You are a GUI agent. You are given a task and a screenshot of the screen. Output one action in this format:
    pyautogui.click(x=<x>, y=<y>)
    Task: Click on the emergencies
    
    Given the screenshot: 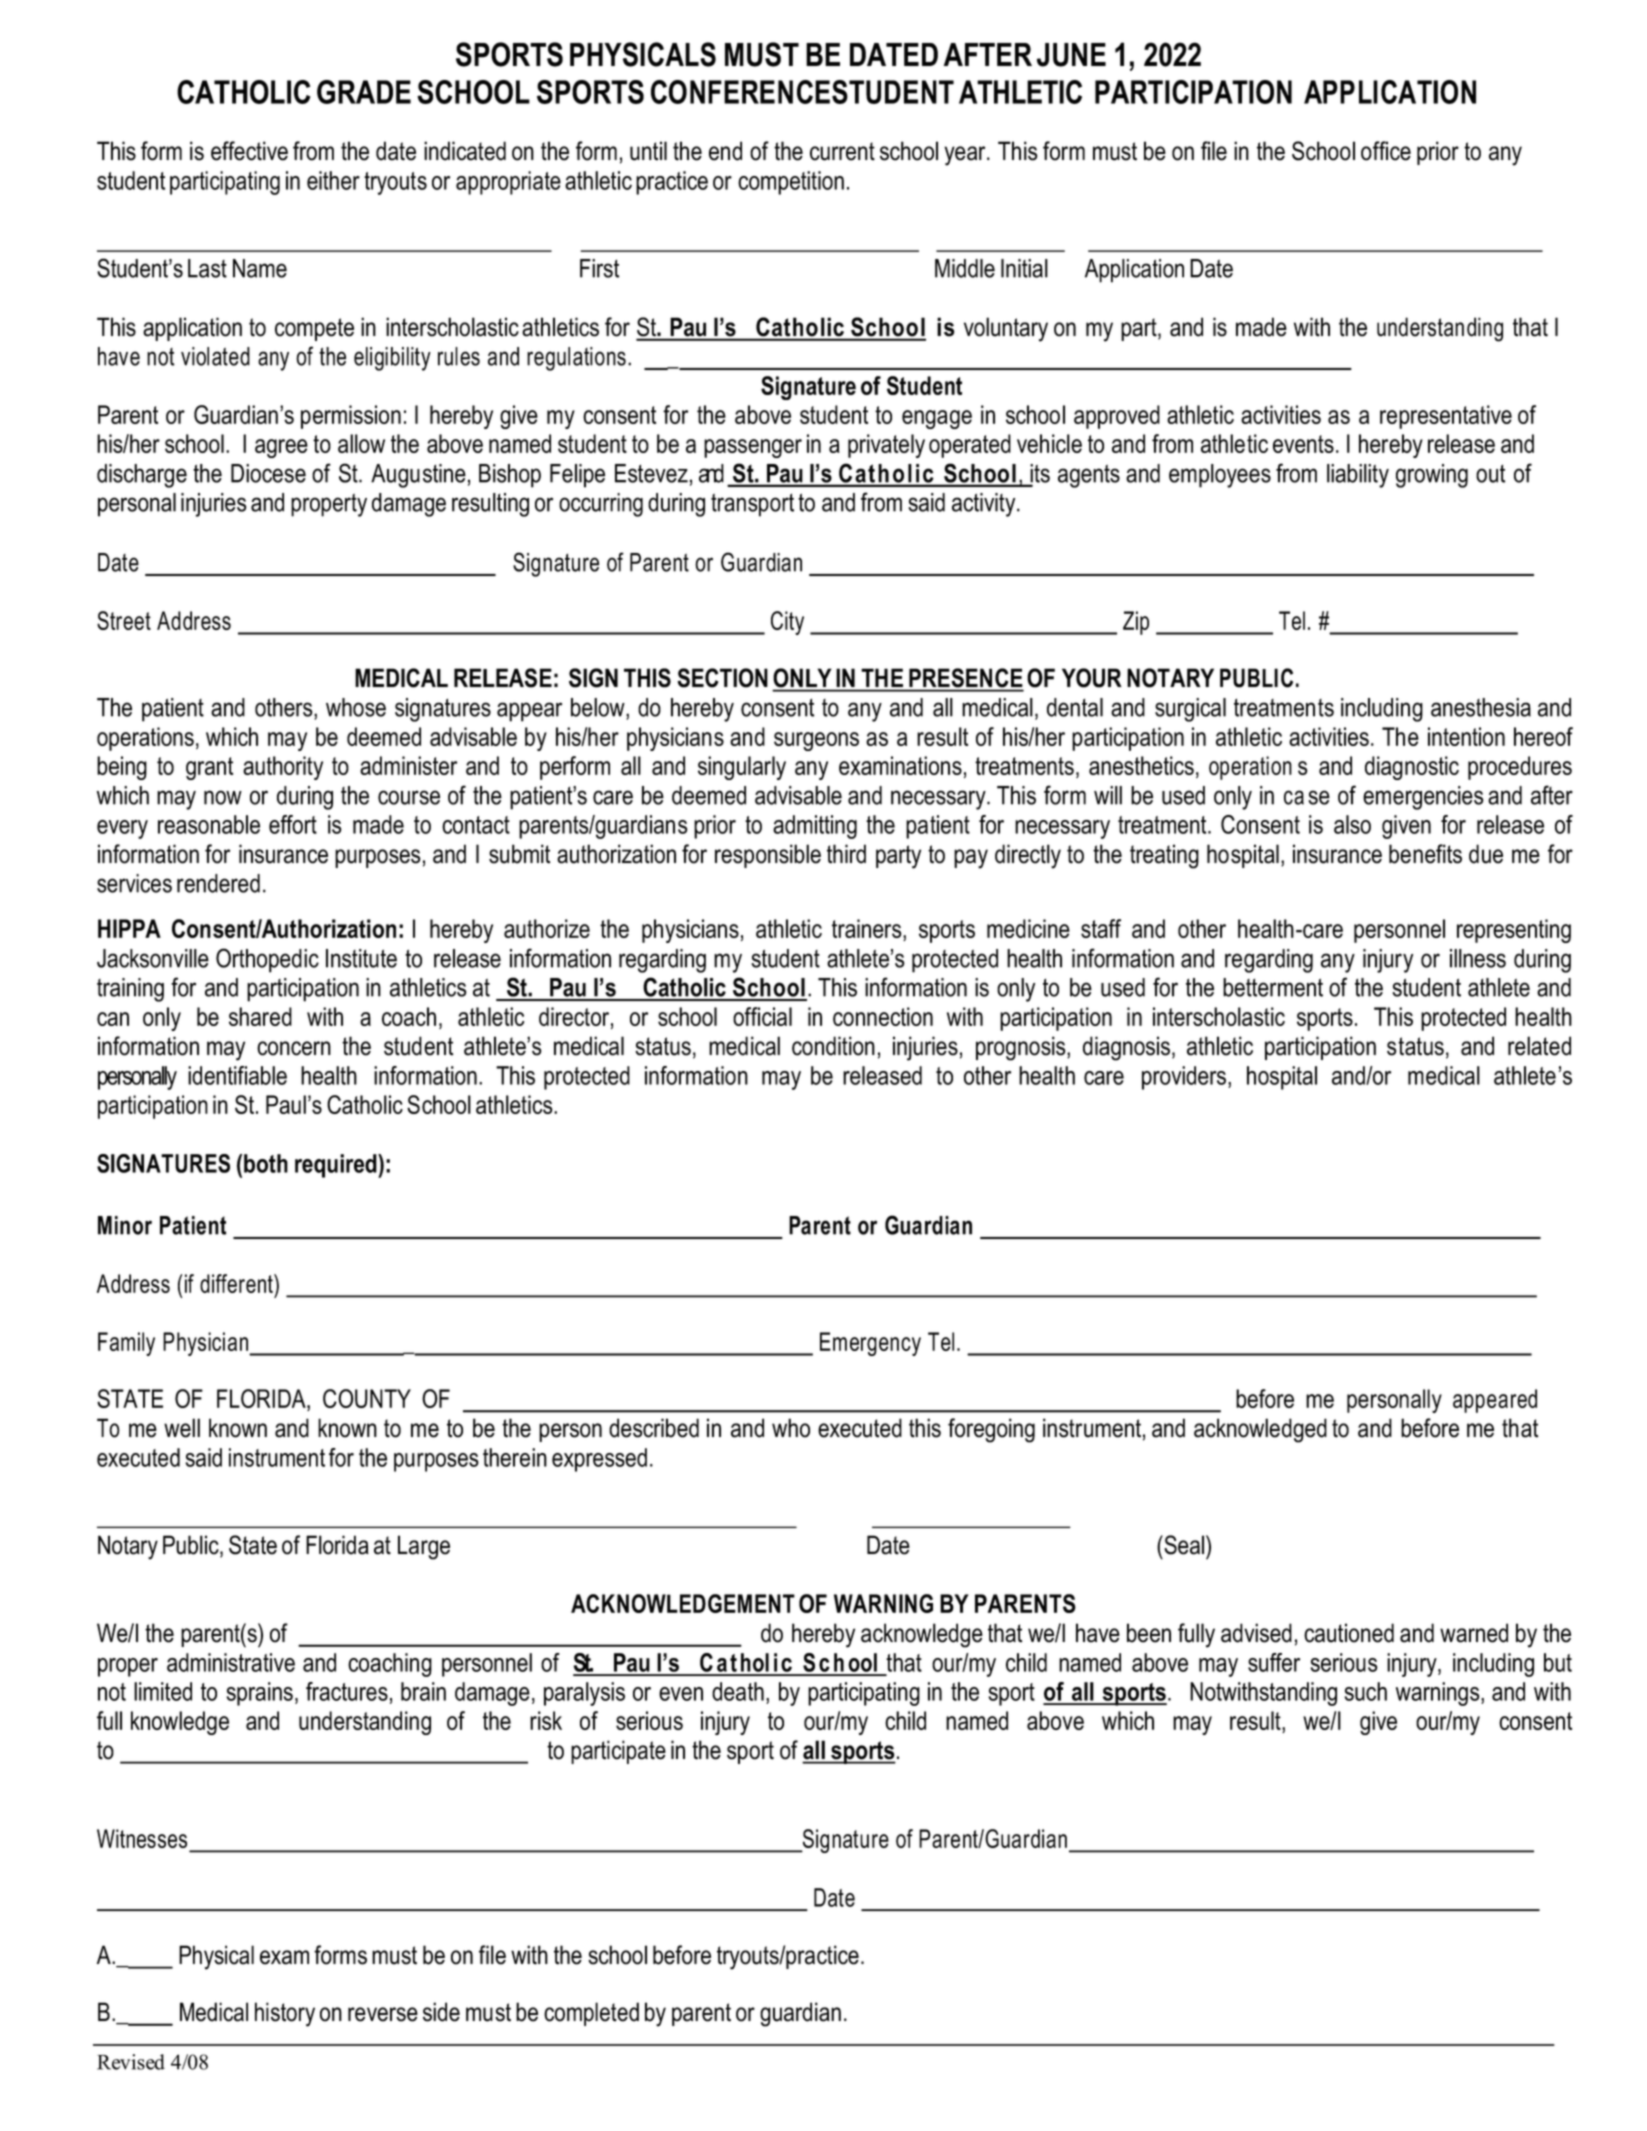 What is the action you would take?
    pyautogui.click(x=1423, y=798)
